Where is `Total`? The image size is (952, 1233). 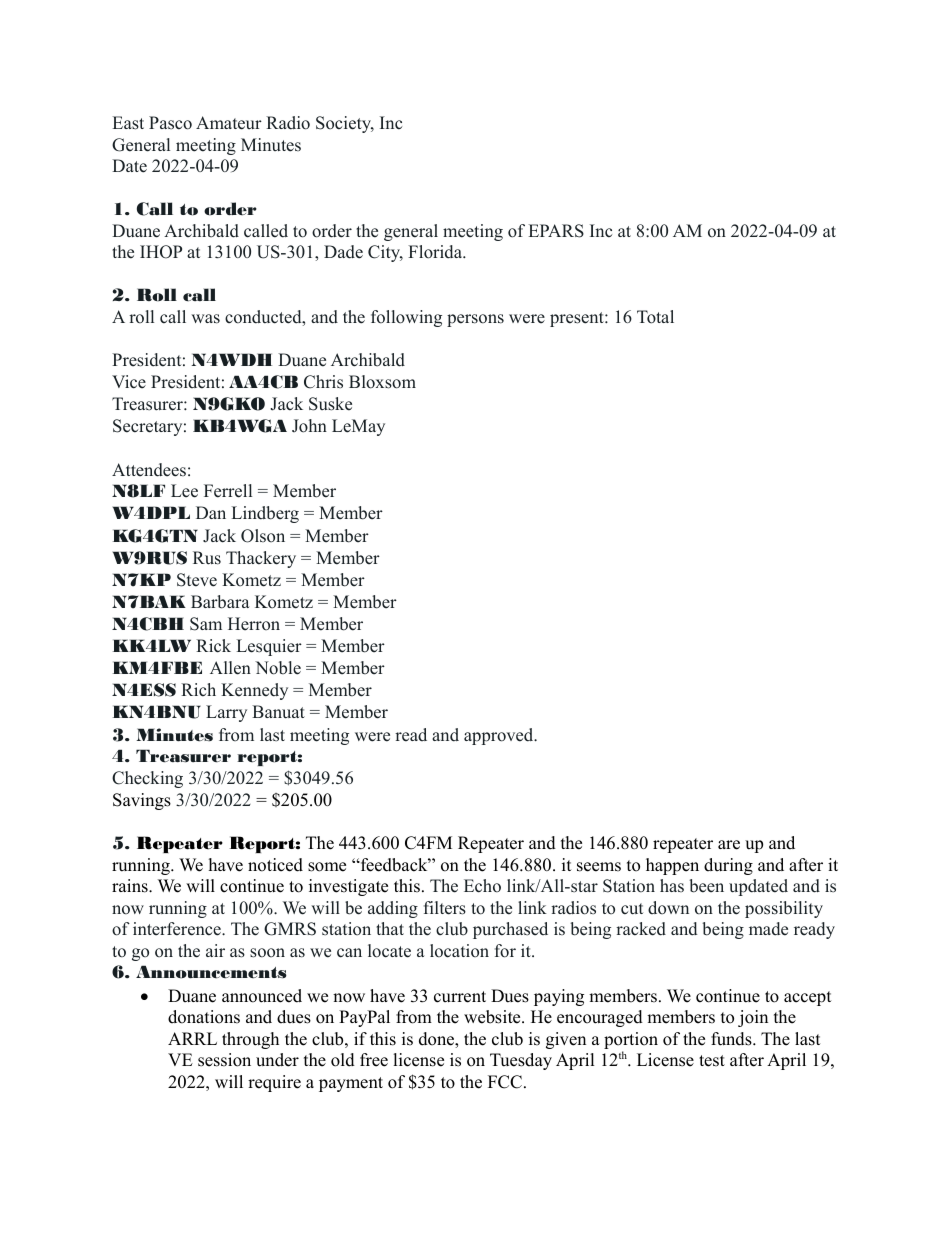 Total is located at coordinates (655, 317).
